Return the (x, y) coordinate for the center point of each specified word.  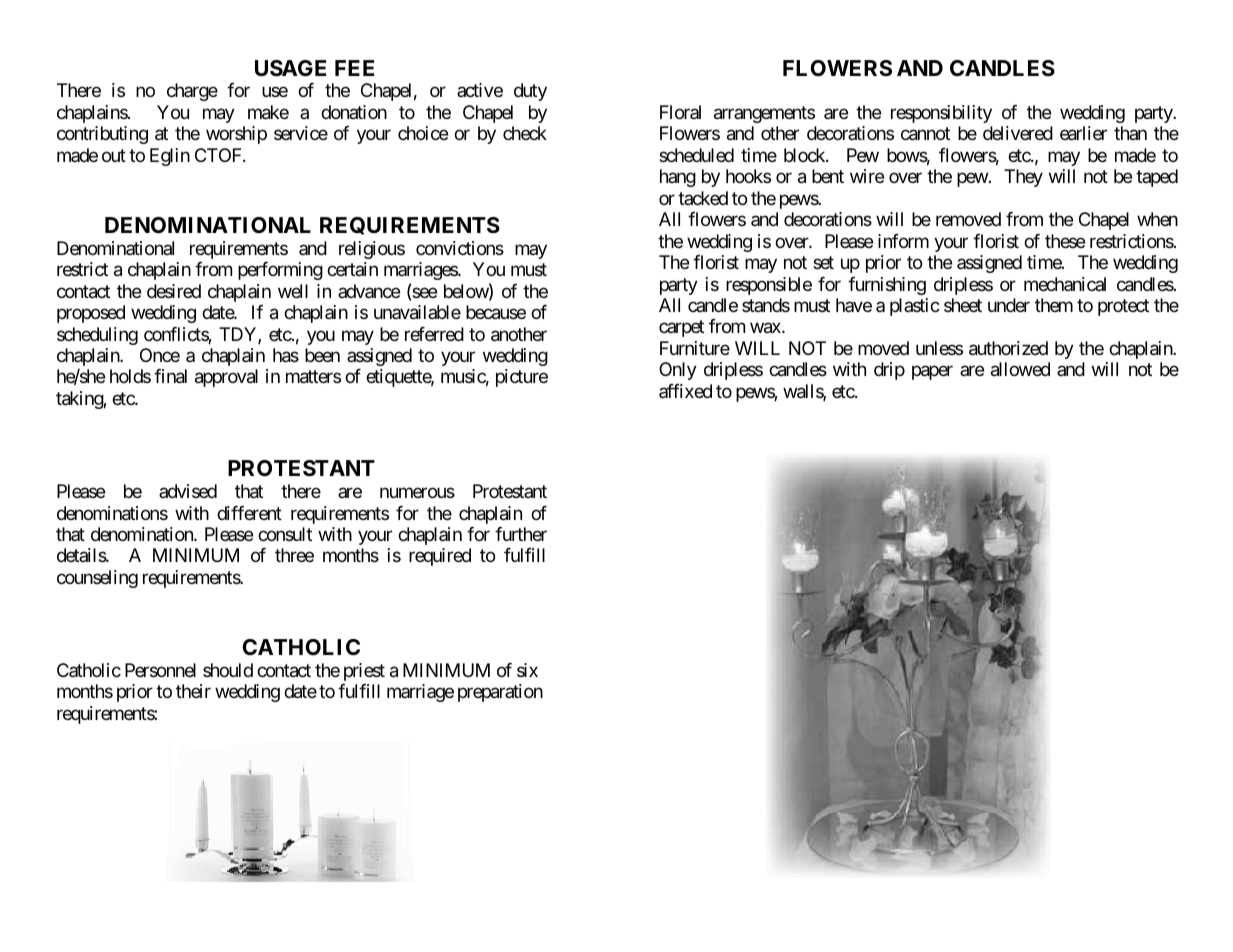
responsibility (941, 114)
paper (932, 373)
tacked (703, 198)
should (228, 670)
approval (226, 378)
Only (678, 371)
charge (192, 92)
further (521, 534)
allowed (1020, 369)
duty (530, 92)
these (1065, 241)
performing (280, 271)
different (249, 513)
